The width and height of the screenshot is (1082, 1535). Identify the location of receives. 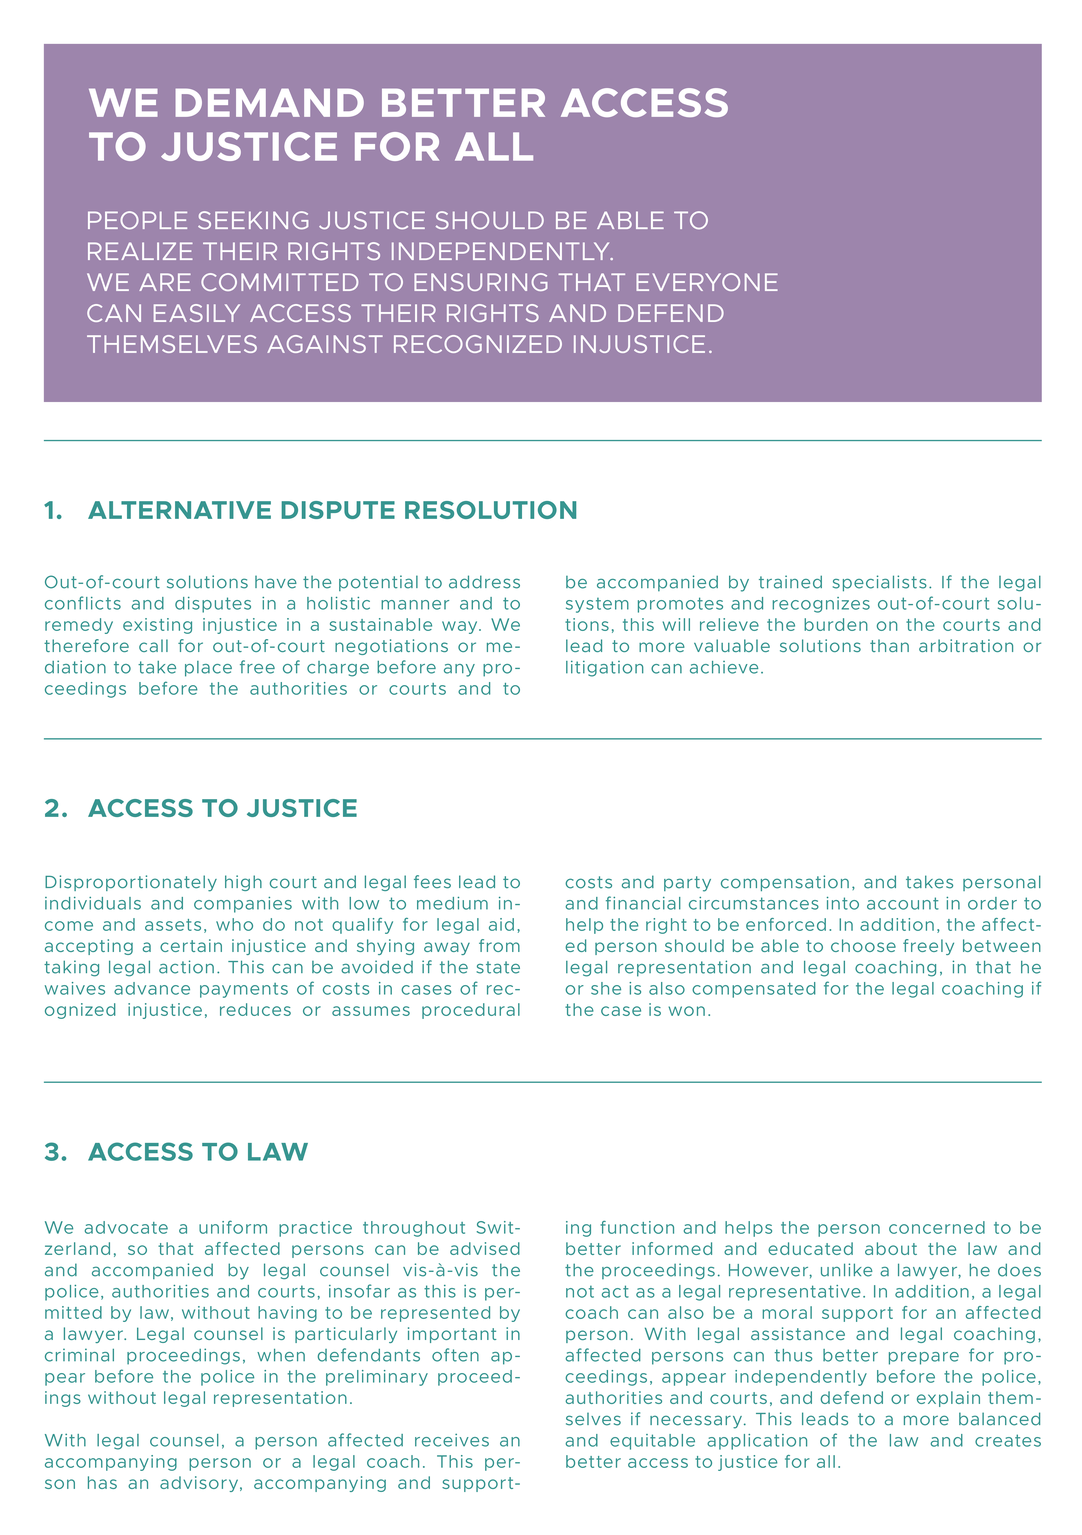
(452, 1440).
